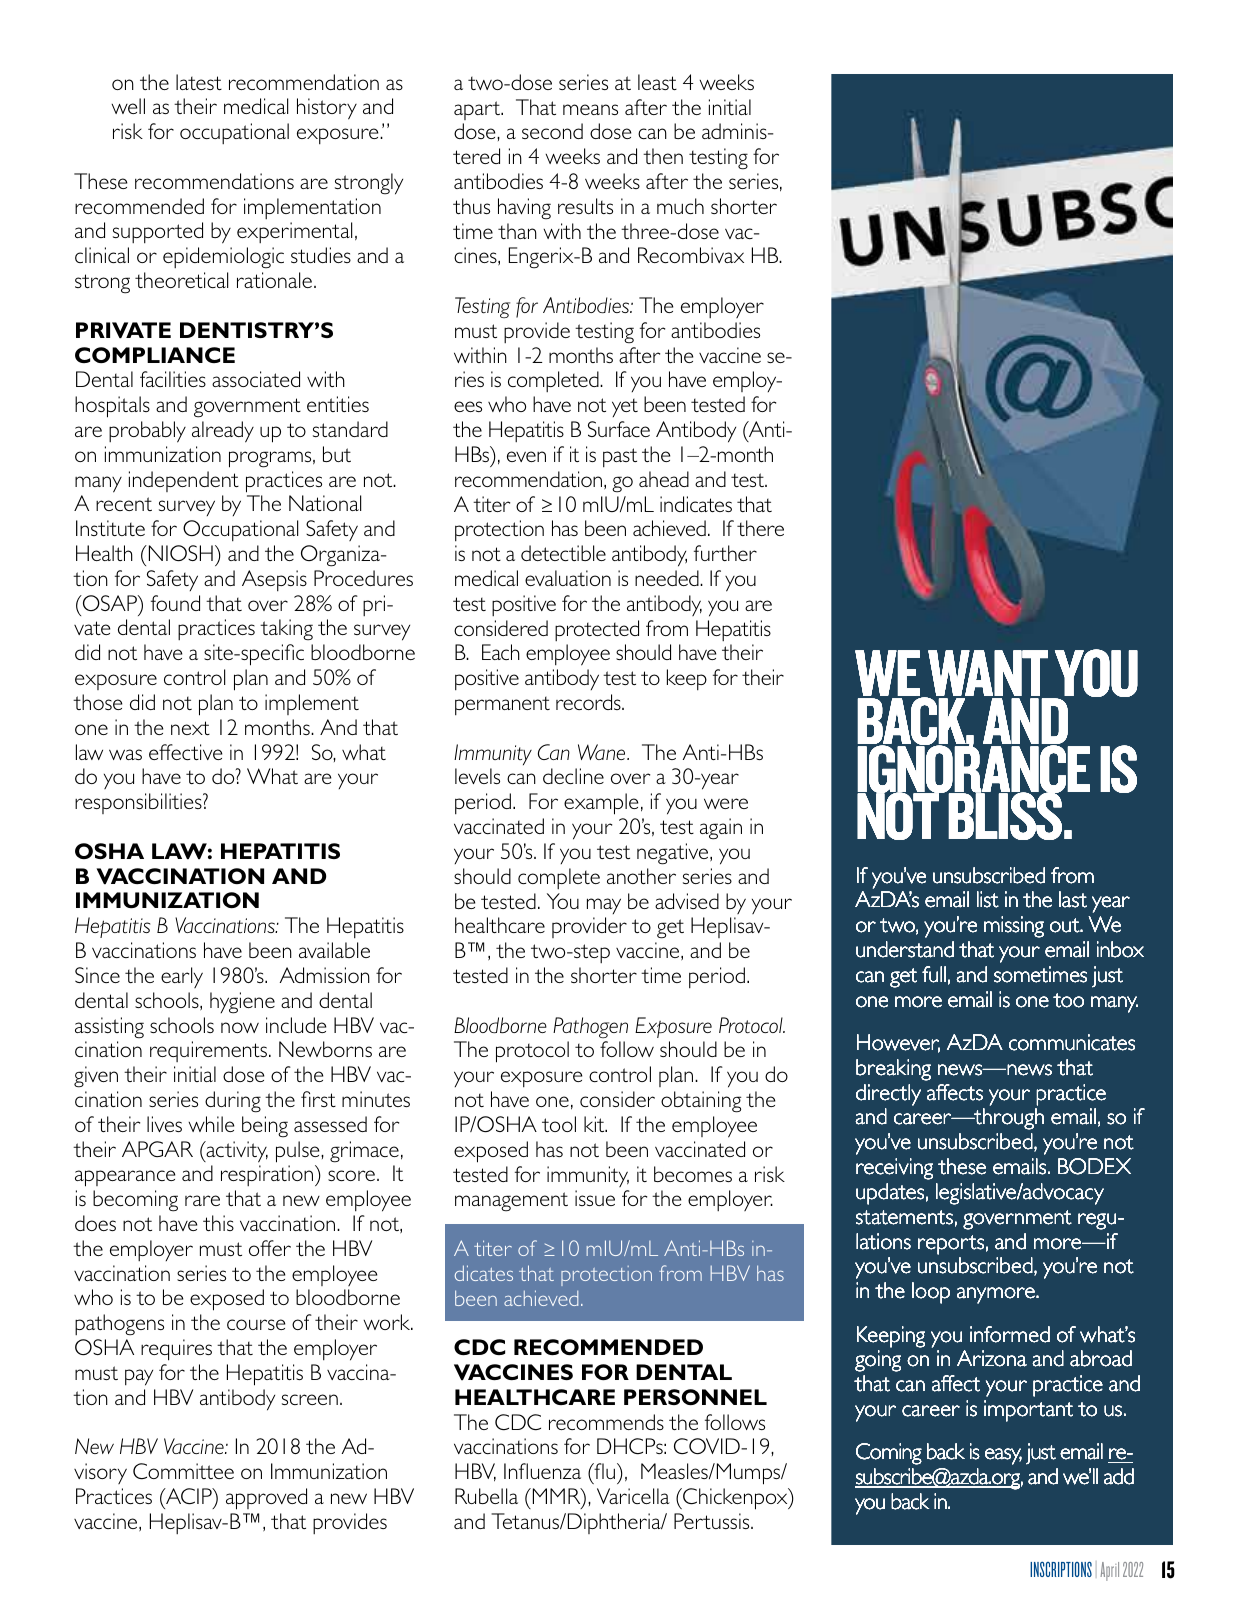 Image resolution: width=1247 pixels, height=1619 pixels. Describe the element at coordinates (190, 728) in the page. I see `next` at that location.
